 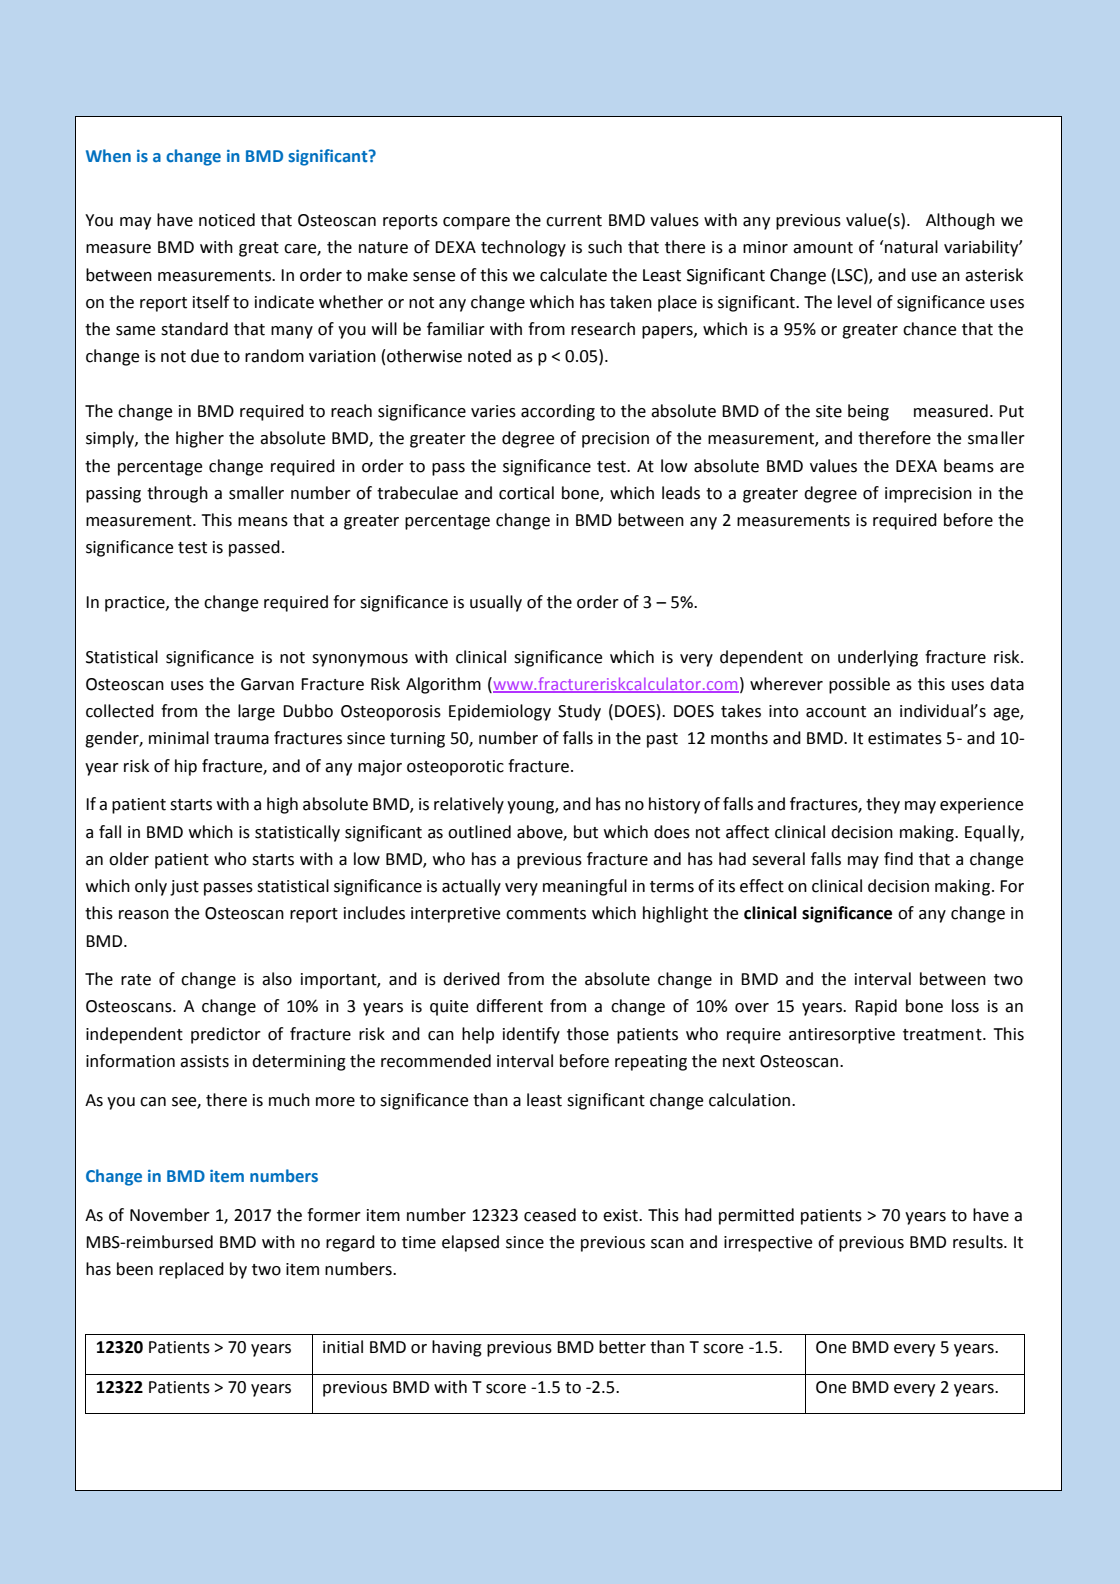 I want to click on current, so click(x=574, y=221).
